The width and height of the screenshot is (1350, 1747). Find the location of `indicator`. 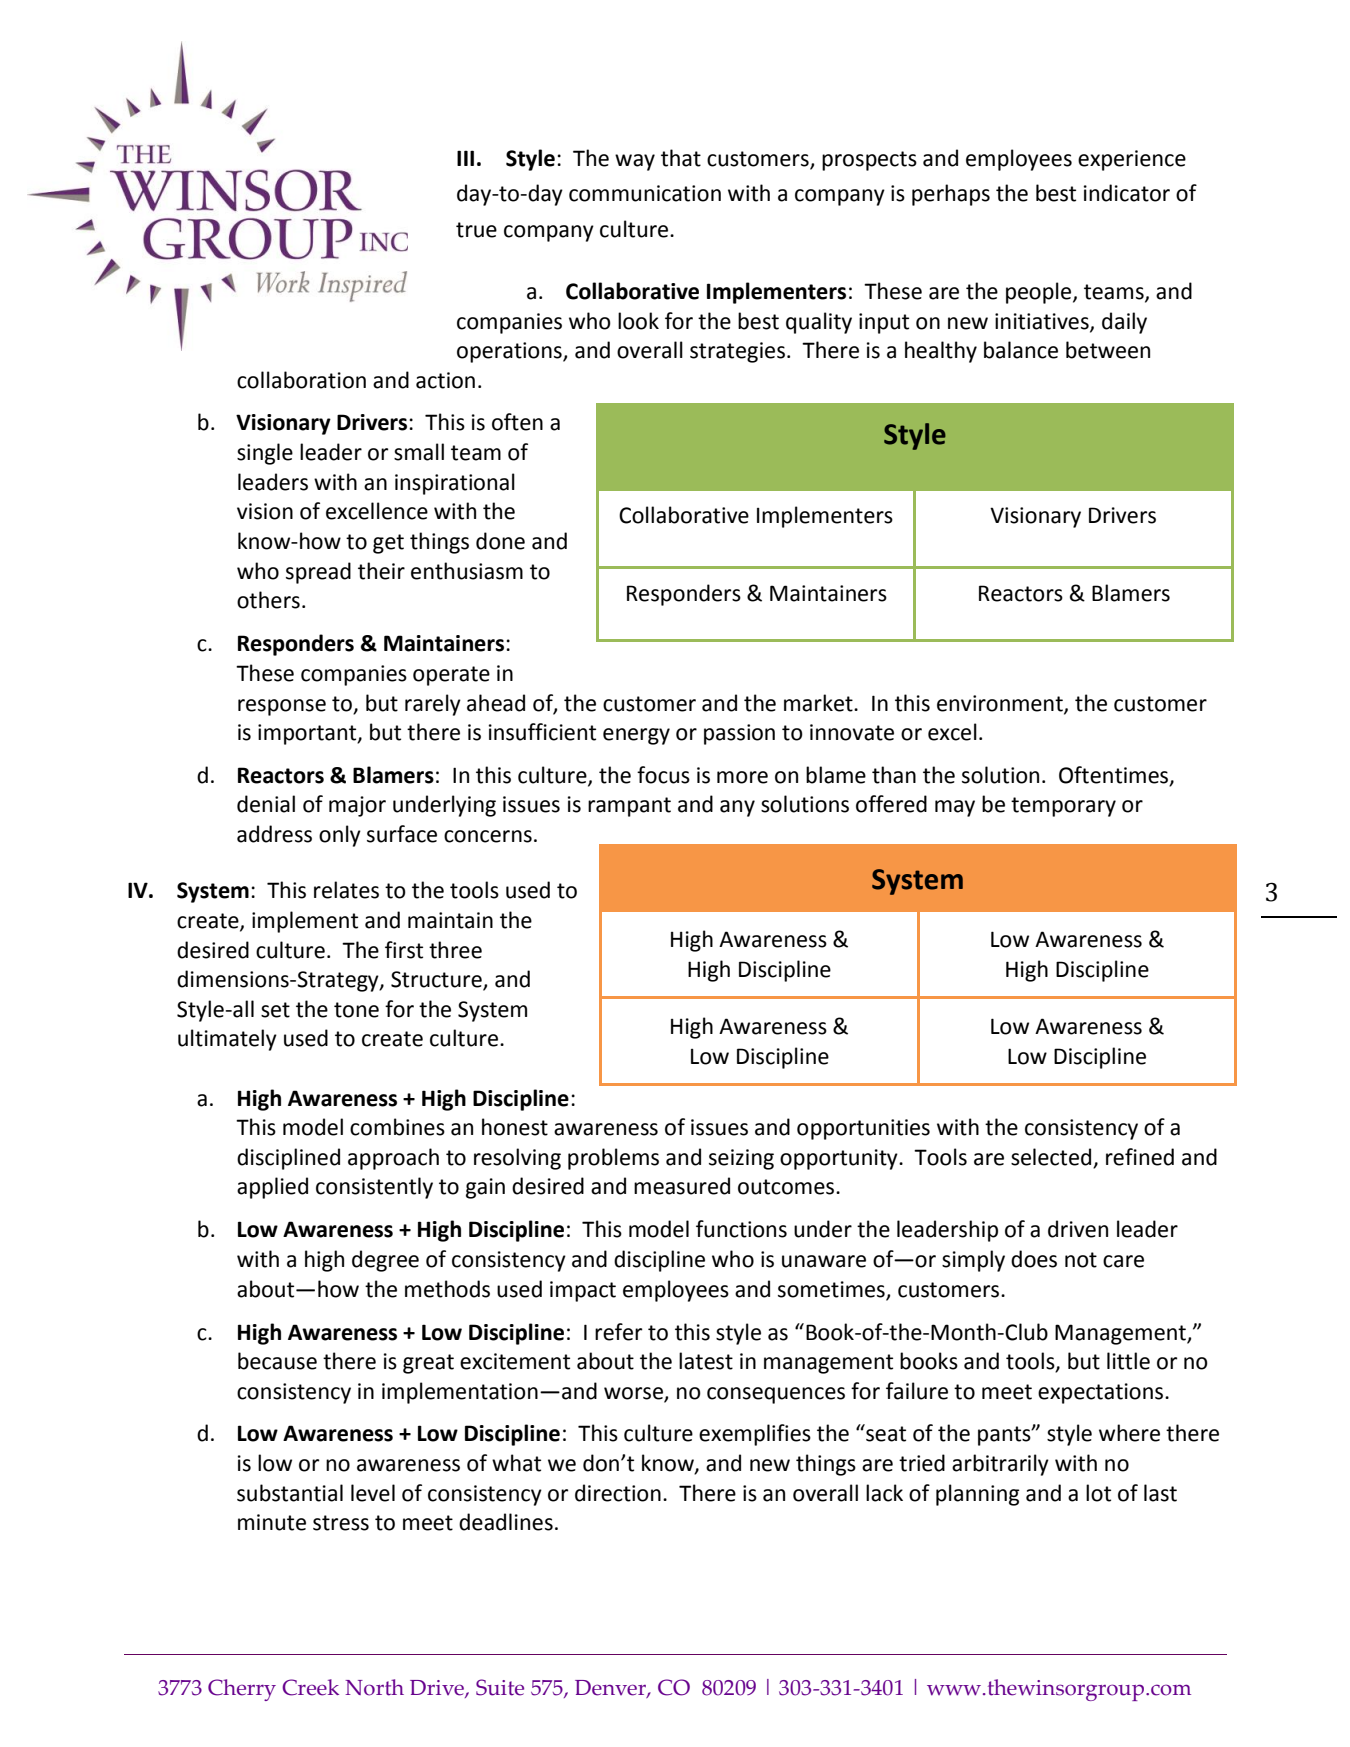

indicator is located at coordinates (1127, 193).
